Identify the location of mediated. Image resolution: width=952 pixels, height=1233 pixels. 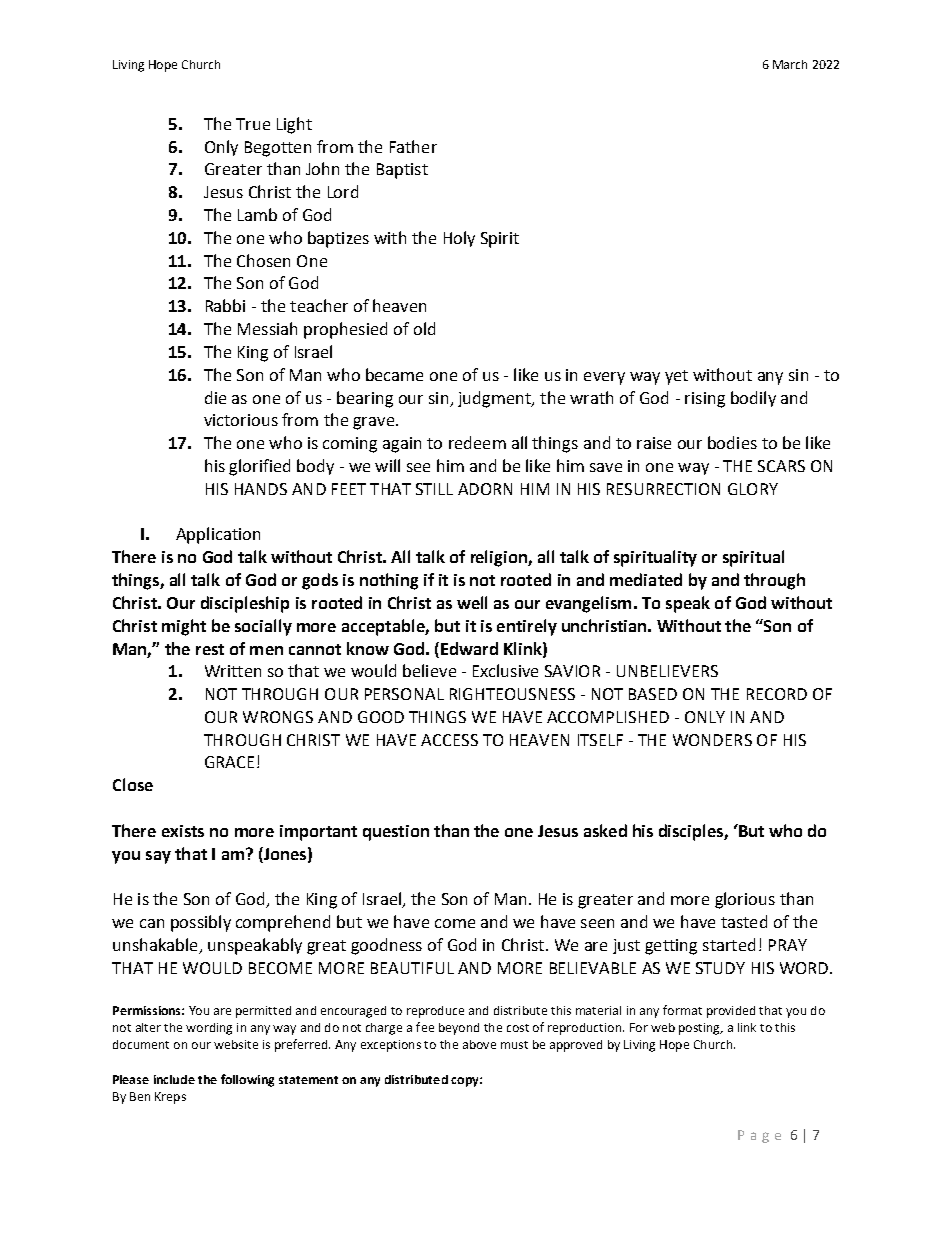
(646, 579).
